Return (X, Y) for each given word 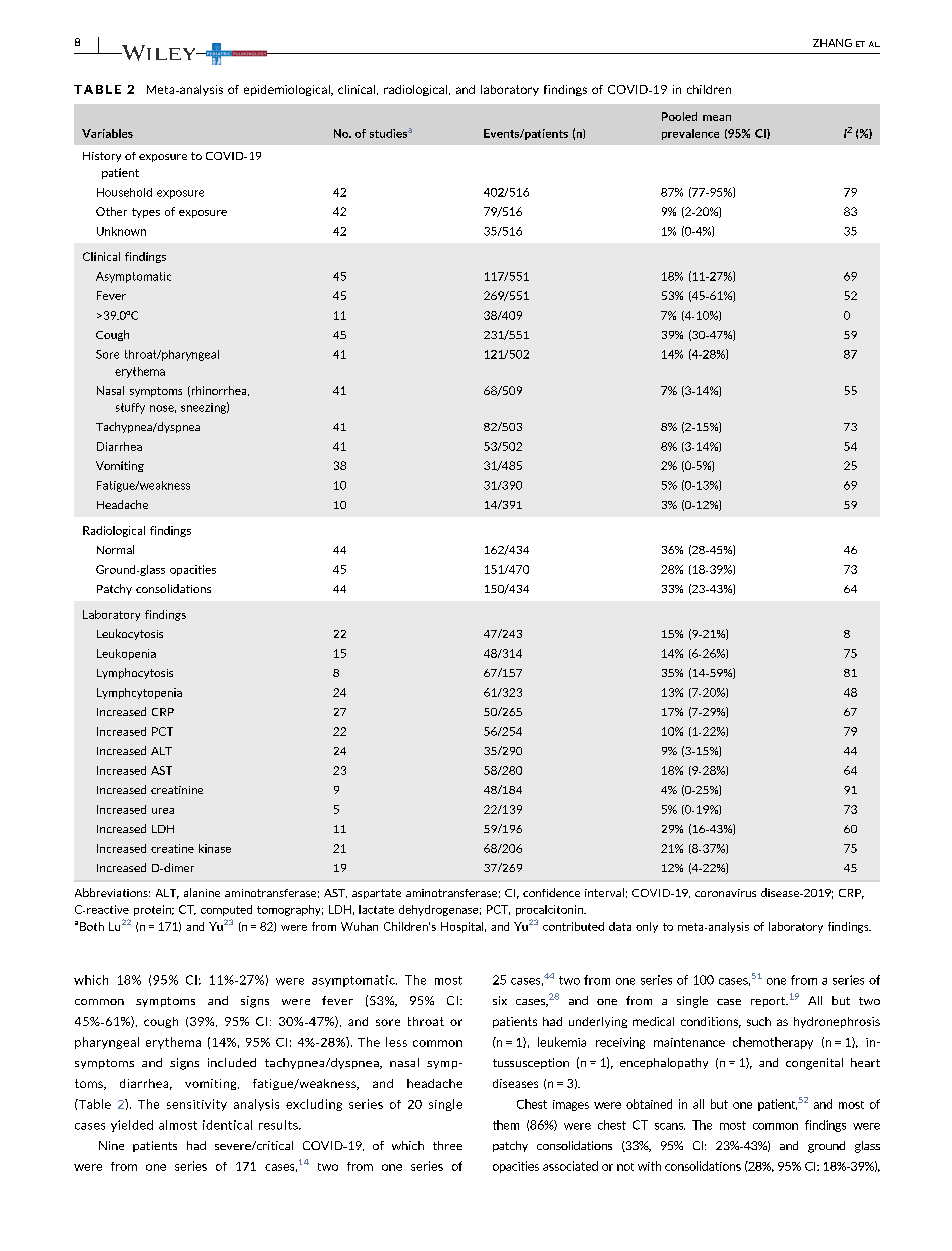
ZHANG (832, 43)
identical (227, 1125)
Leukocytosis (130, 634)
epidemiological (288, 90)
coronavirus (725, 893)
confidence (551, 892)
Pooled (679, 116)
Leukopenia (126, 654)
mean (717, 118)
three (447, 1145)
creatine (172, 848)
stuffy (130, 408)
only (647, 927)
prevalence (690, 134)
